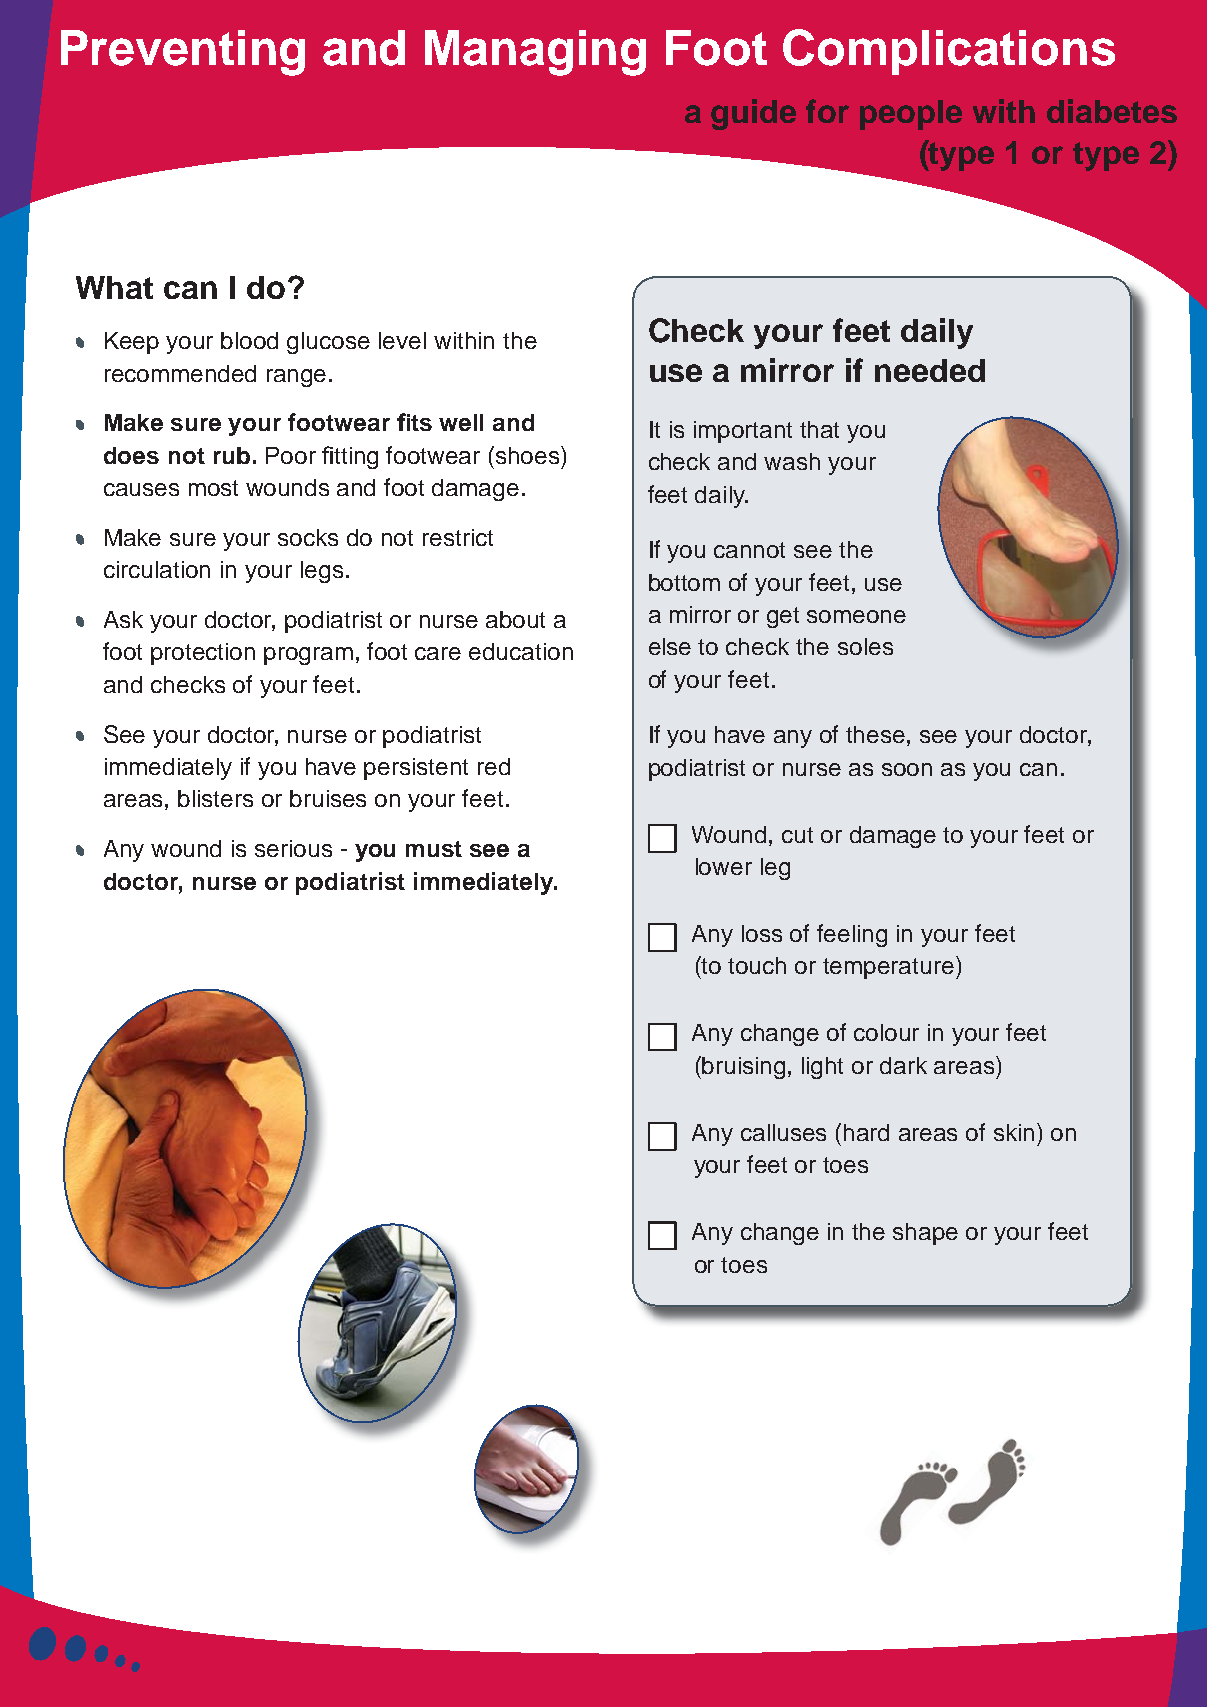 The image size is (1207, 1707). I want to click on blisters, so click(215, 798).
